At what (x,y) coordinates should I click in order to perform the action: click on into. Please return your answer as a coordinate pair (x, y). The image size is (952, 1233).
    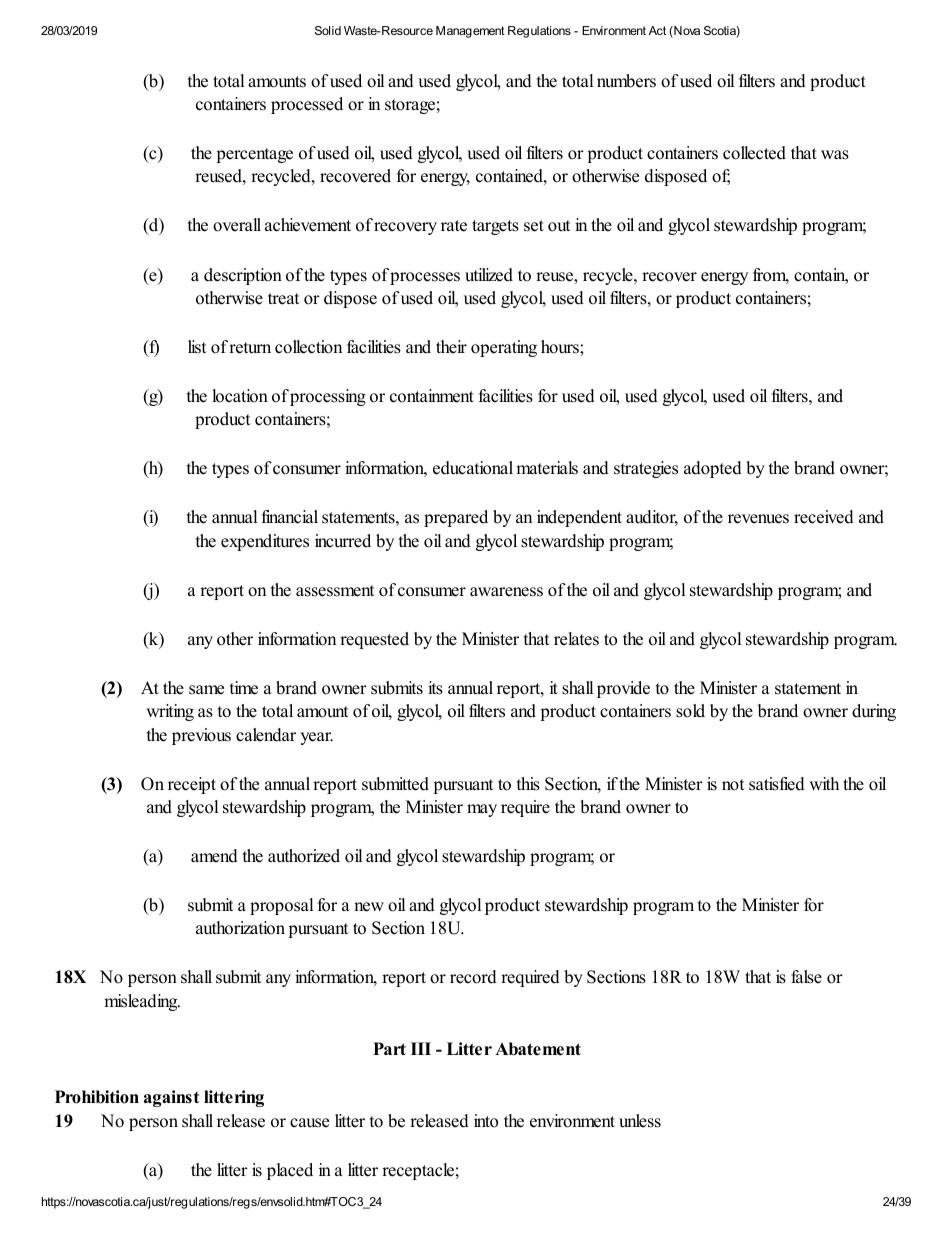
    Looking at the image, I should click on (486, 1121).
